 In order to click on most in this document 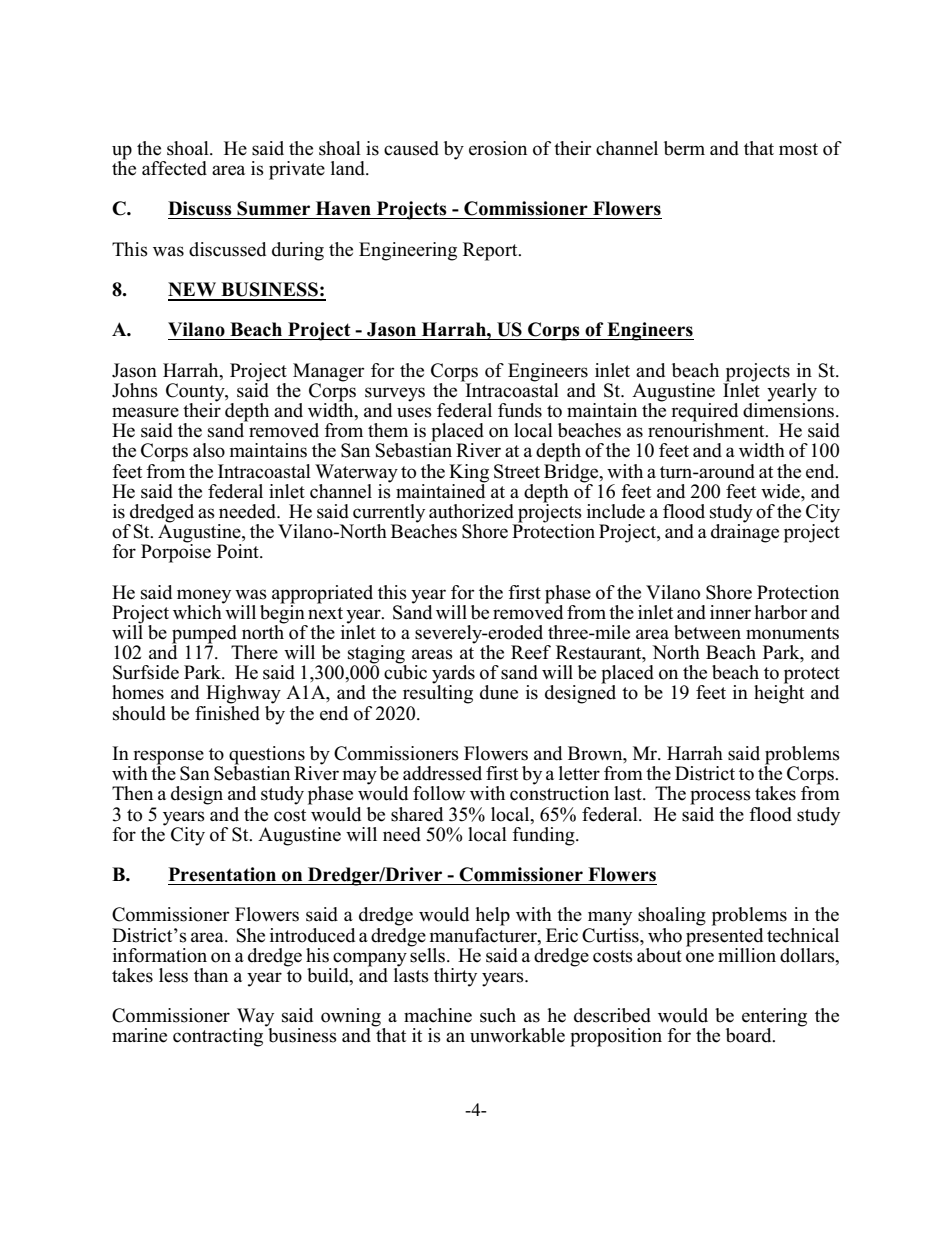, I will do `click(798, 149)`.
